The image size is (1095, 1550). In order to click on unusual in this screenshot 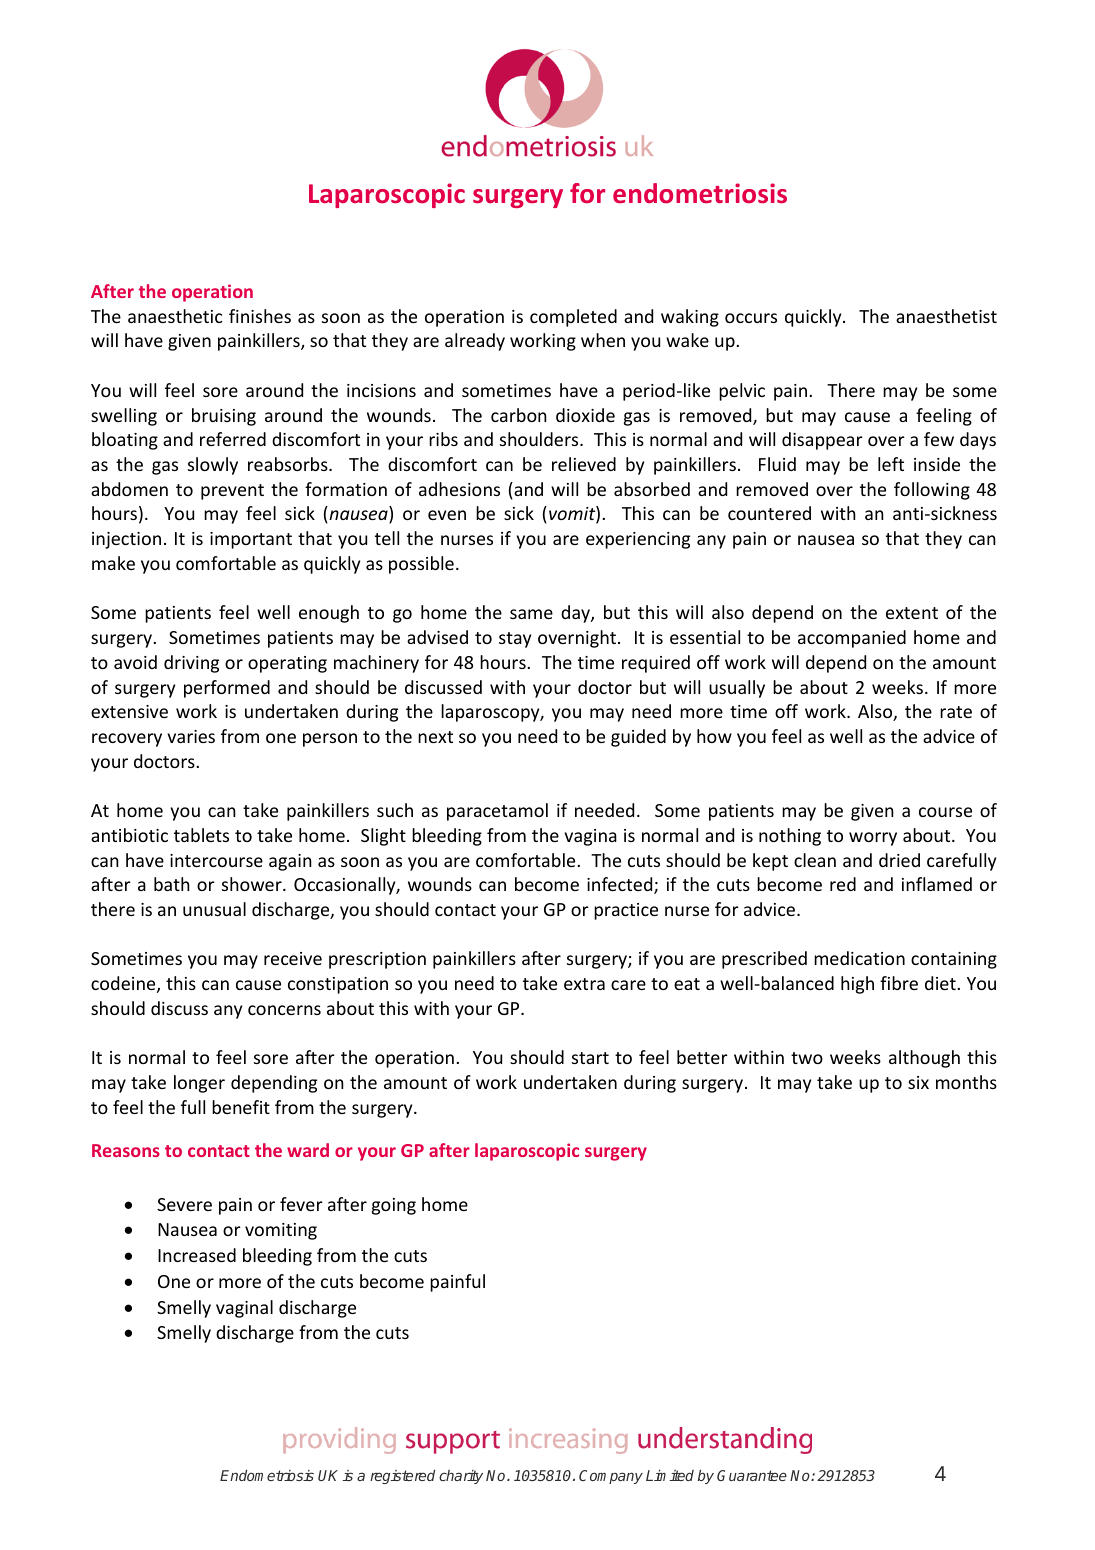, I will do `click(214, 909)`.
